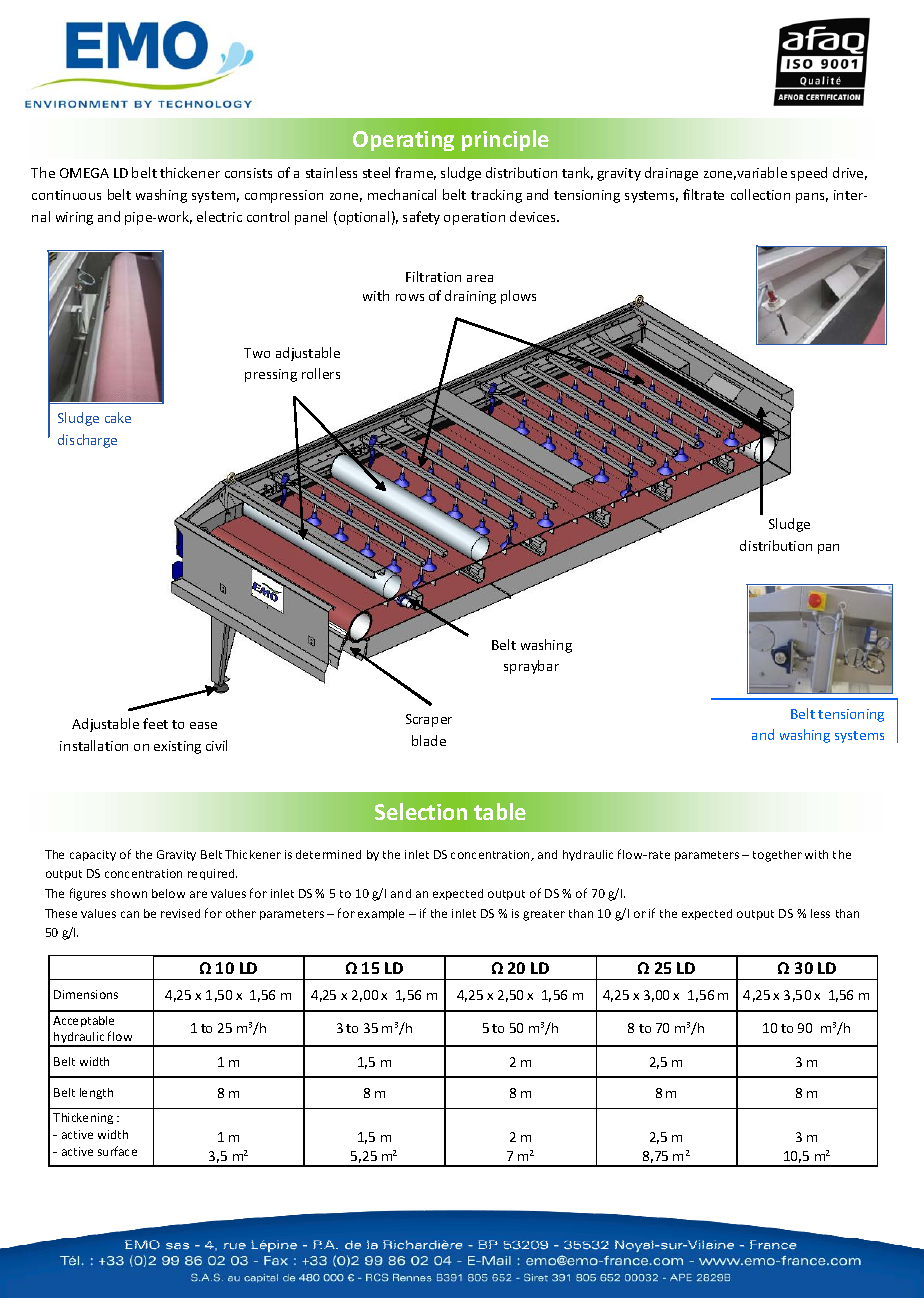  What do you see at coordinates (117, 1151) in the screenshot?
I see `surface` at bounding box center [117, 1151].
